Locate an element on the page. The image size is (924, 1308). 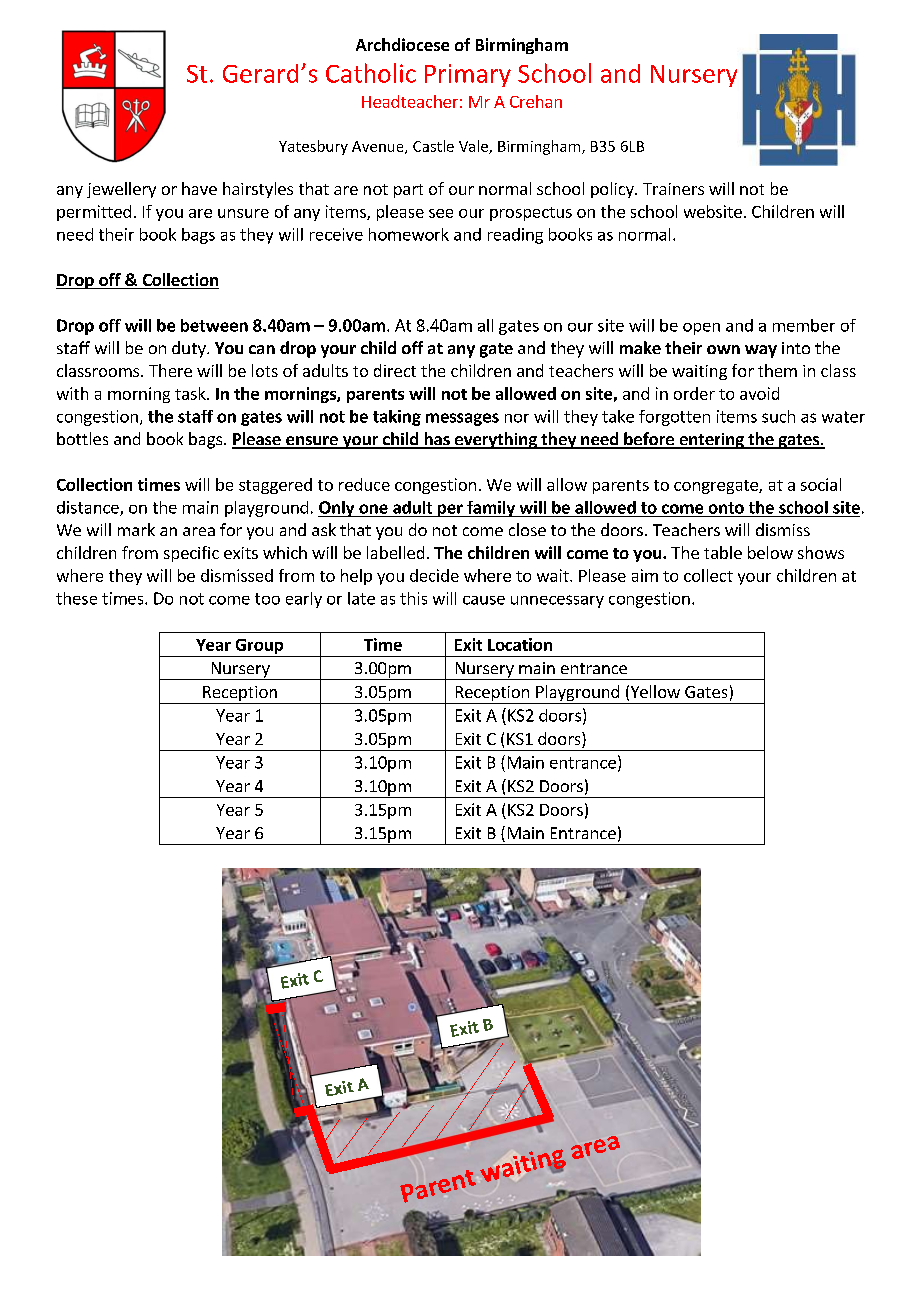
Group is located at coordinates (259, 648).
